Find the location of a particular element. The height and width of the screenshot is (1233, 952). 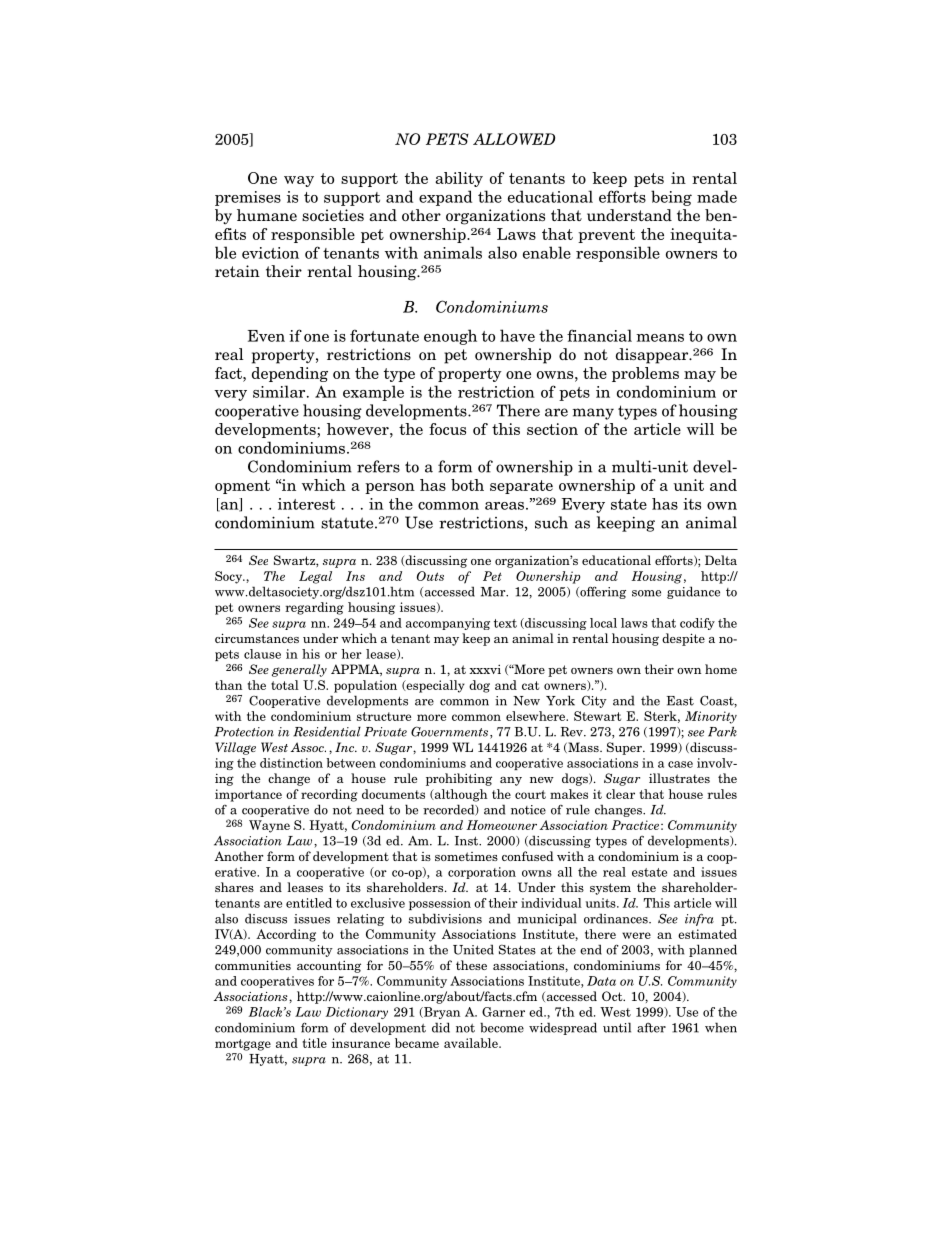

depending is located at coordinates (290, 374).
